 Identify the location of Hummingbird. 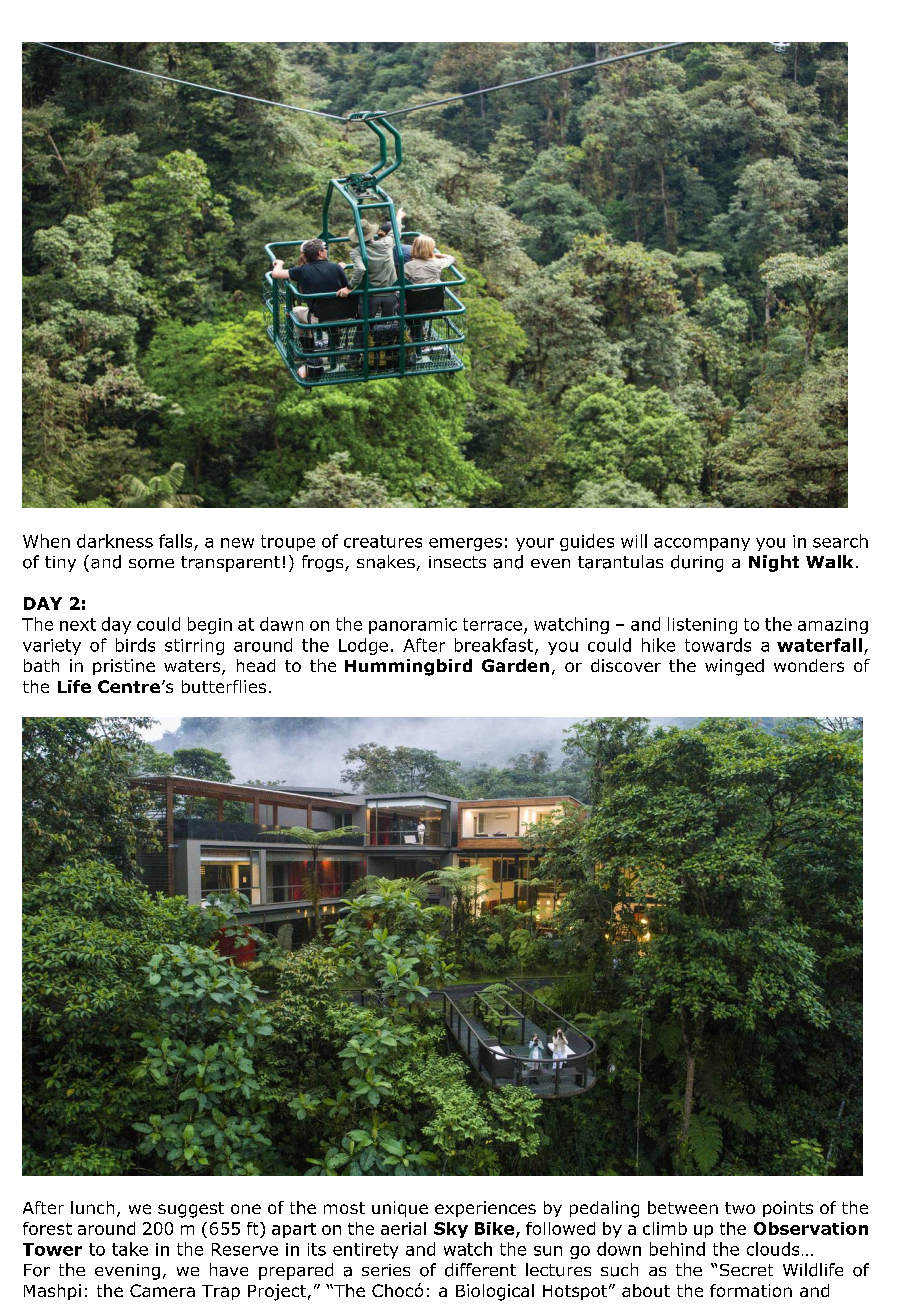
(408, 667).
